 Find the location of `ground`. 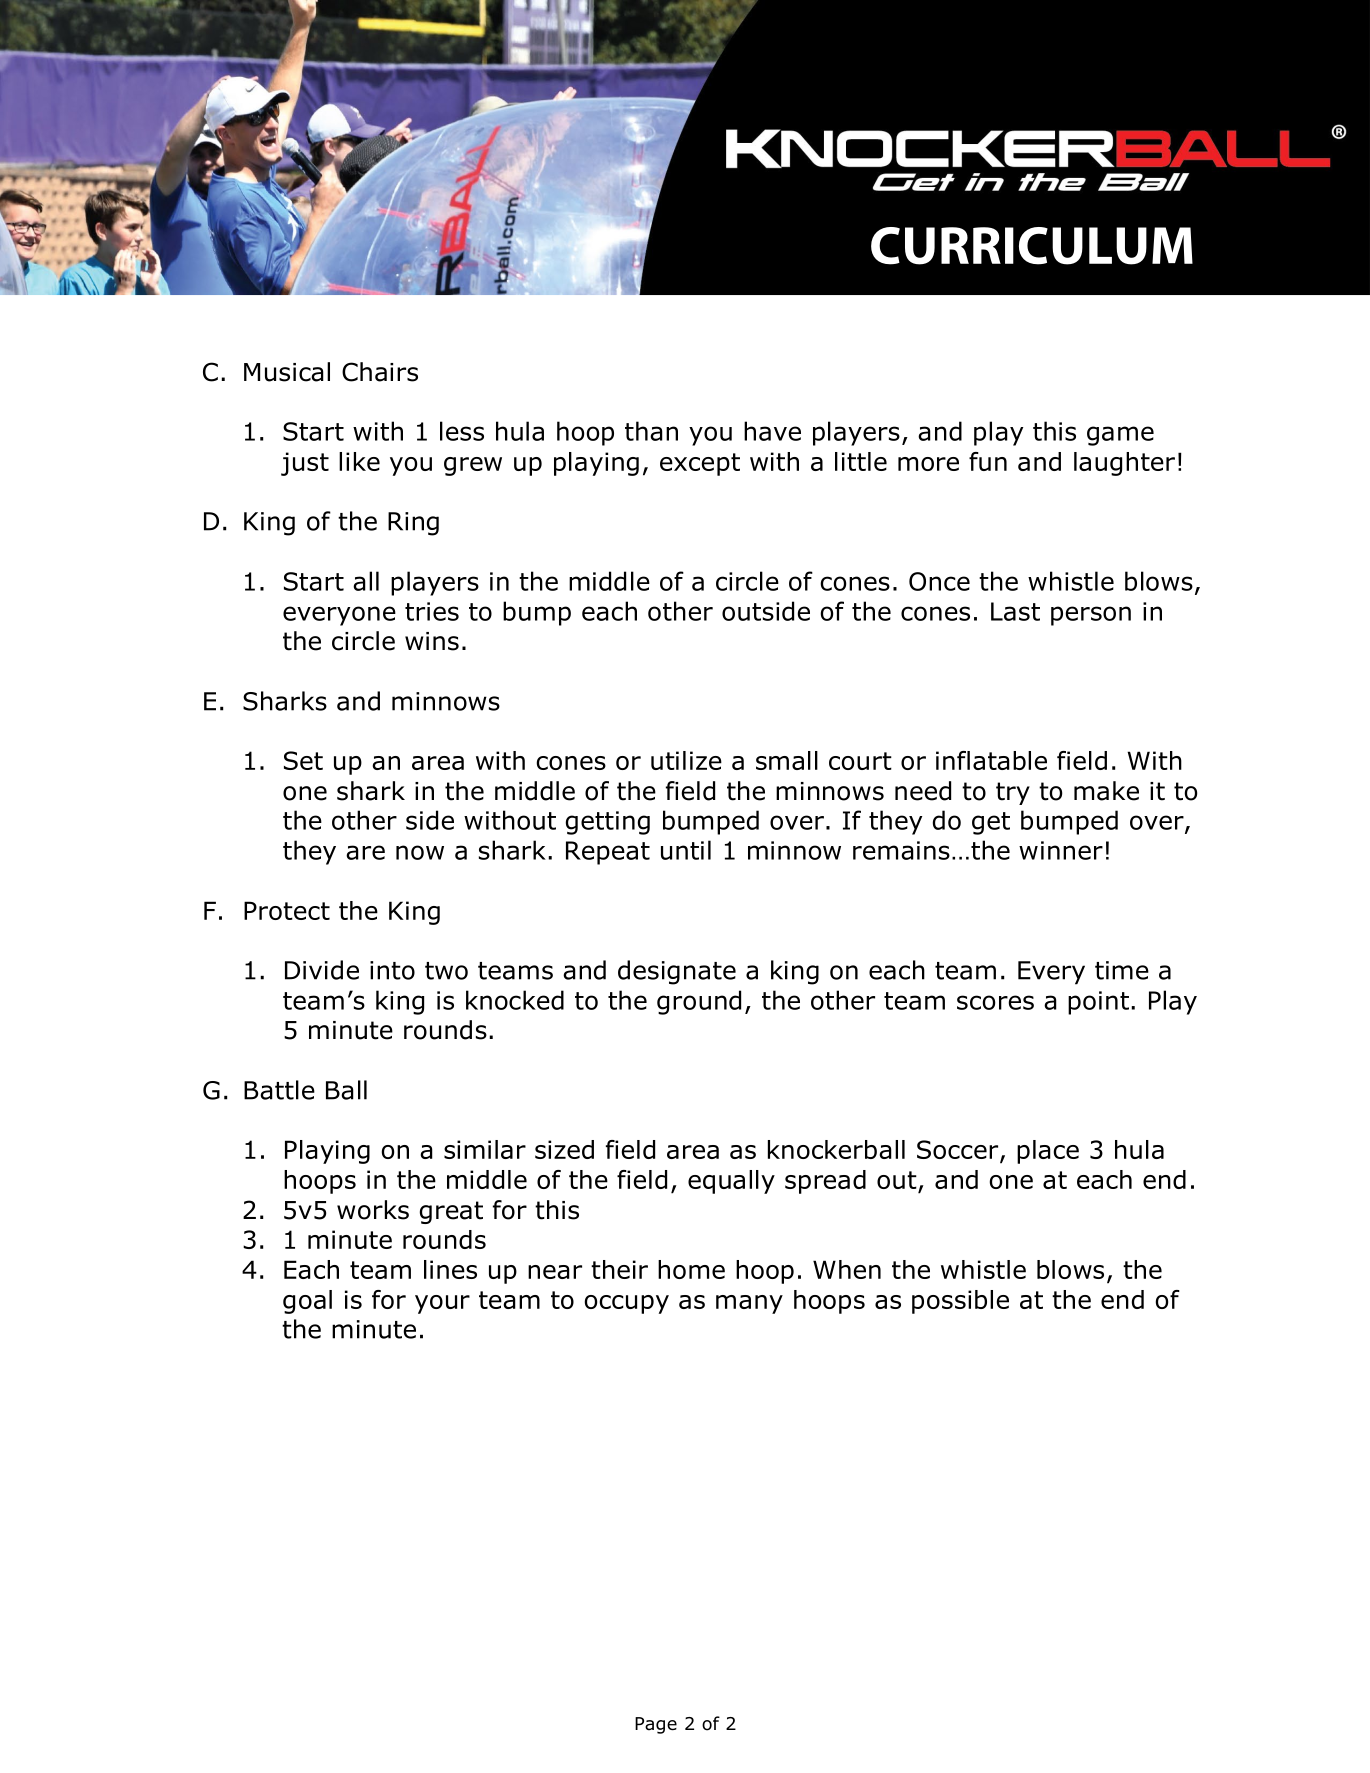

ground is located at coordinates (699, 1002).
